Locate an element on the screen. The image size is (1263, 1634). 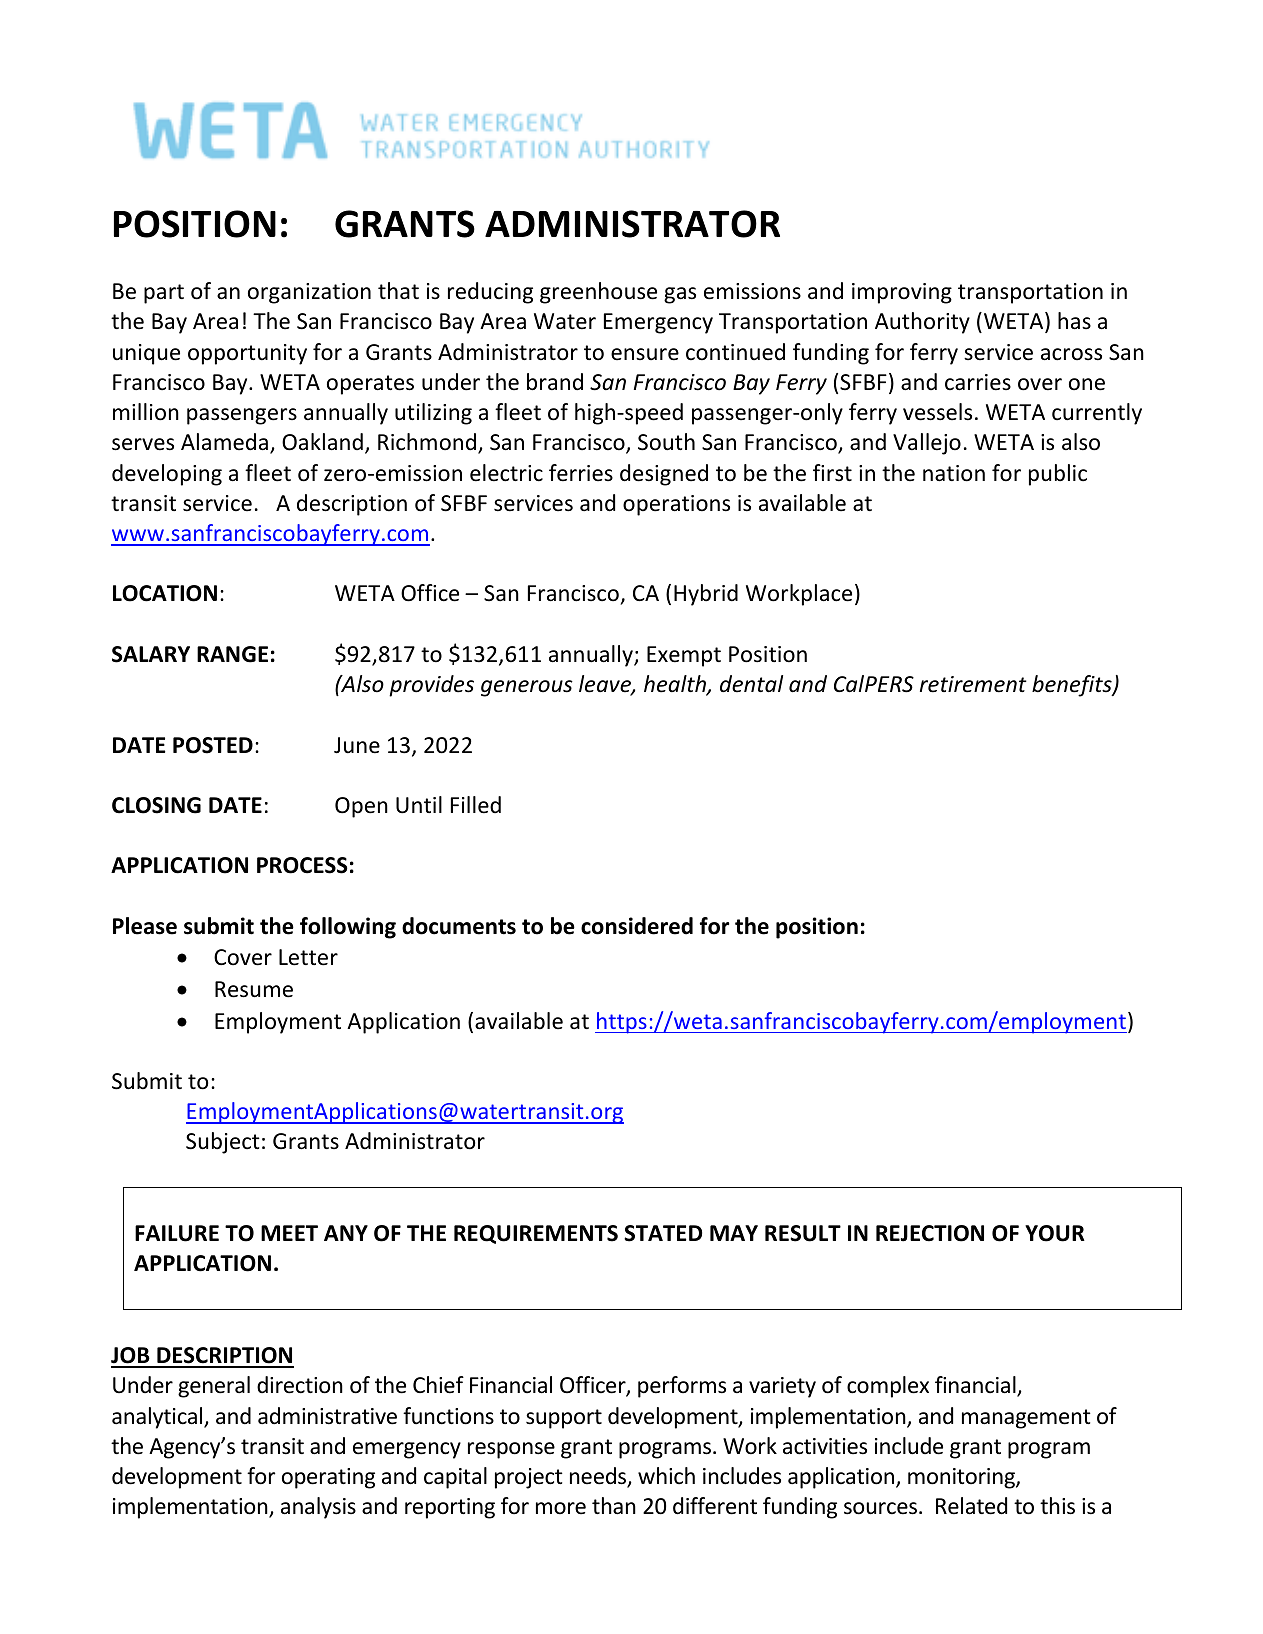
PROCESS is located at coordinates (302, 865).
